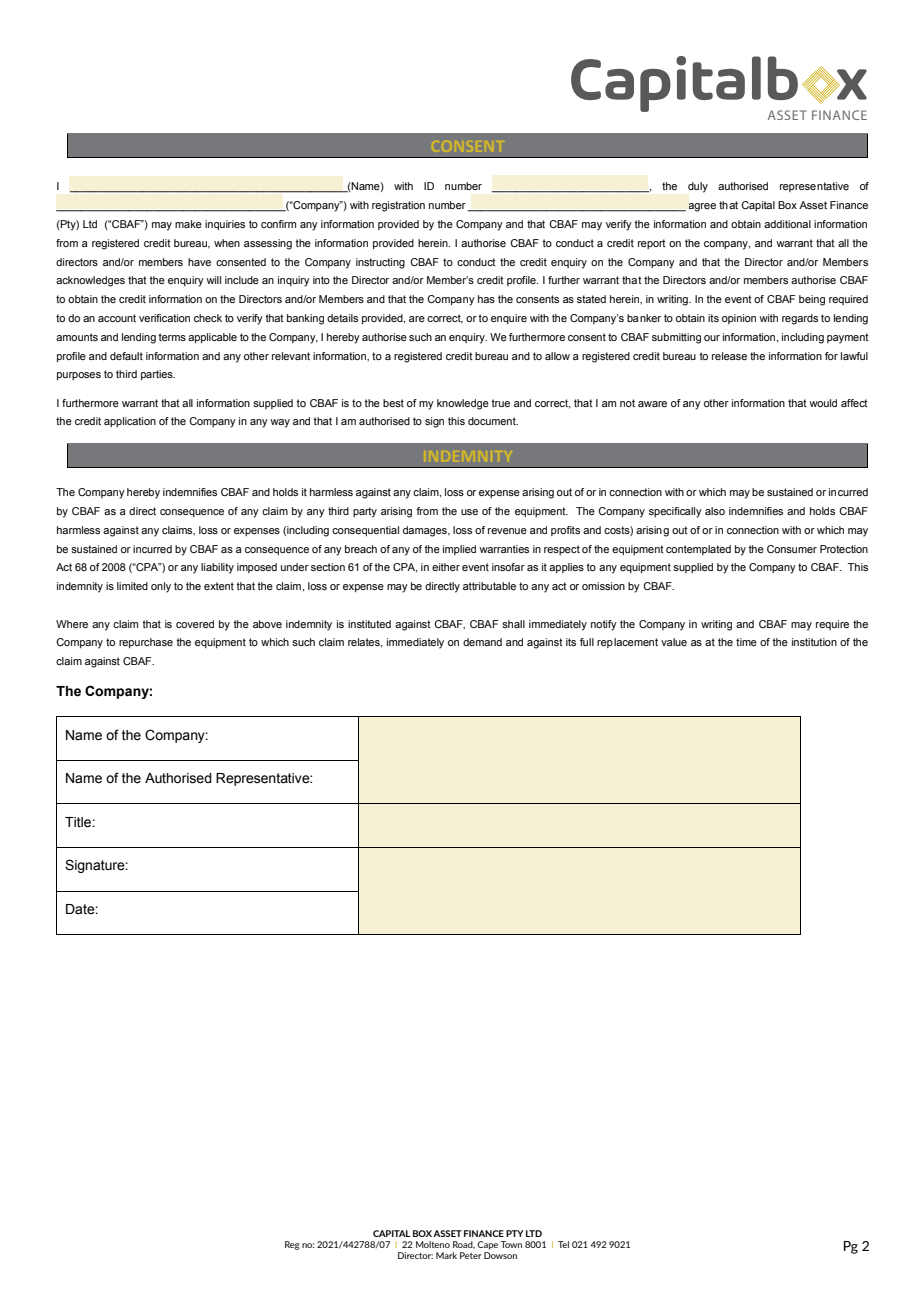  I want to click on covered, so click(195, 624).
